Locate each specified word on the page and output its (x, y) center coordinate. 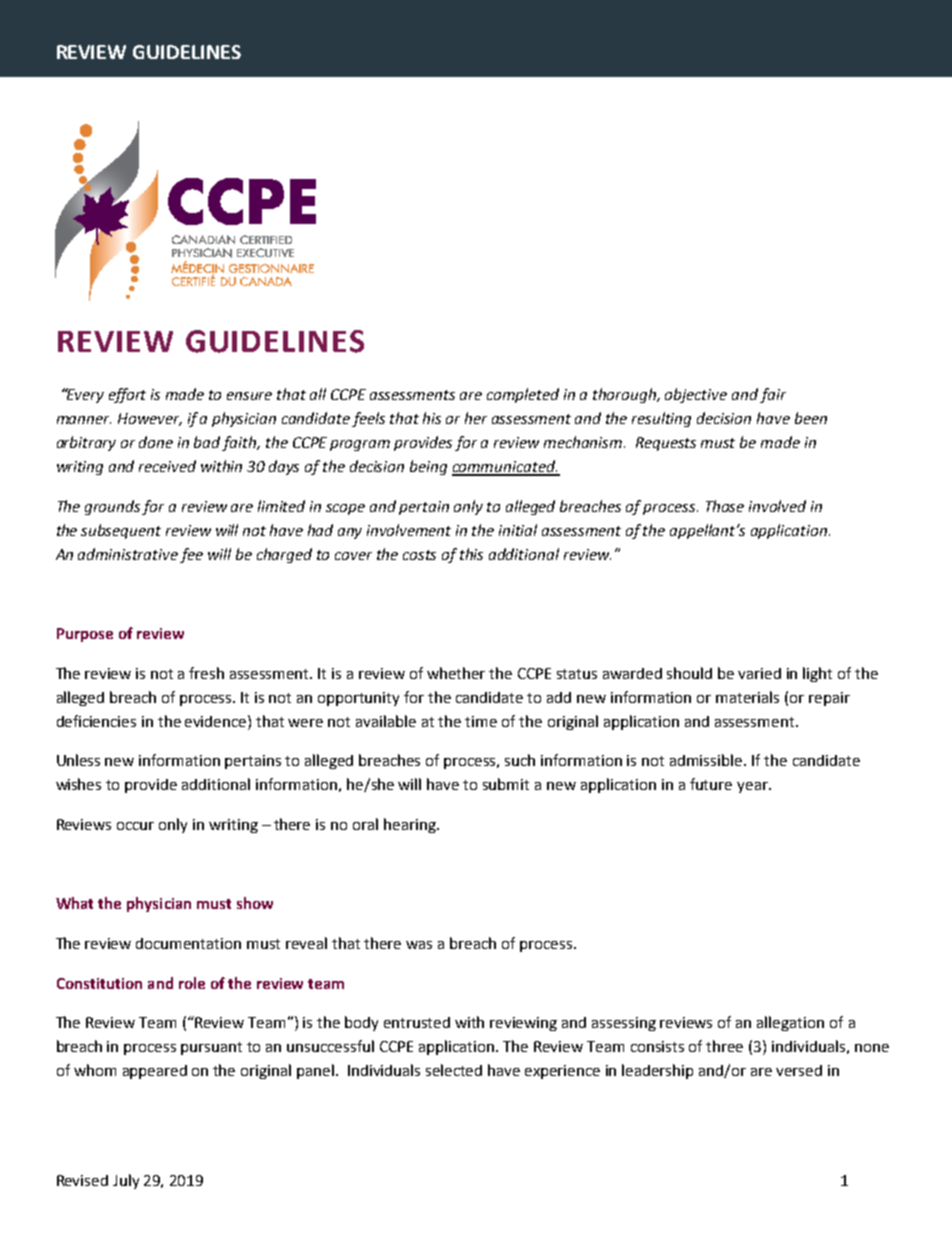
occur (135, 826)
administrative (128, 554)
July (126, 1181)
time (481, 721)
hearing (411, 825)
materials (747, 697)
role (192, 983)
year (753, 787)
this (471, 554)
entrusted (417, 1022)
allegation (790, 1023)
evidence (217, 721)
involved (777, 506)
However (150, 419)
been (811, 418)
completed (523, 395)
